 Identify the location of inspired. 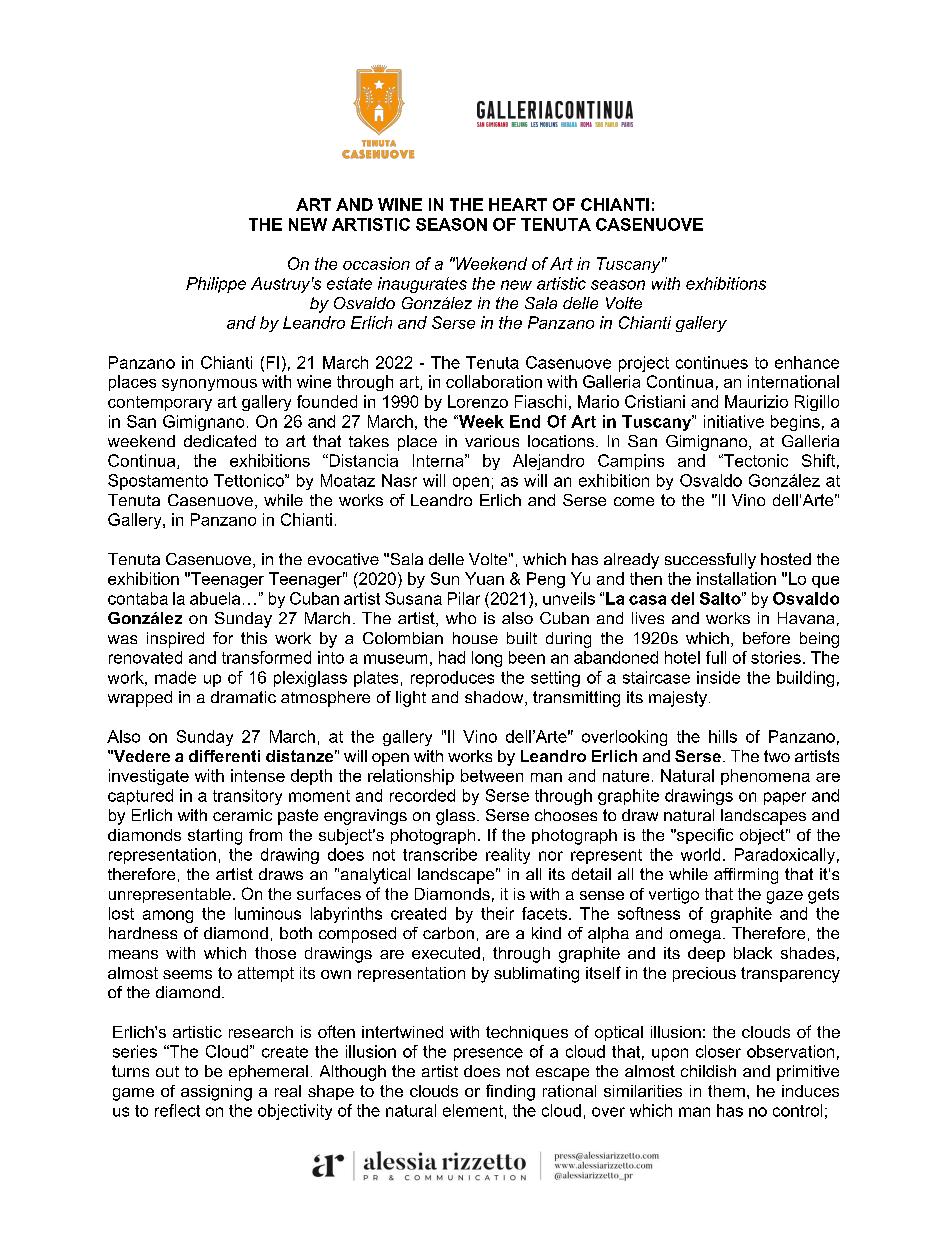
(175, 640).
